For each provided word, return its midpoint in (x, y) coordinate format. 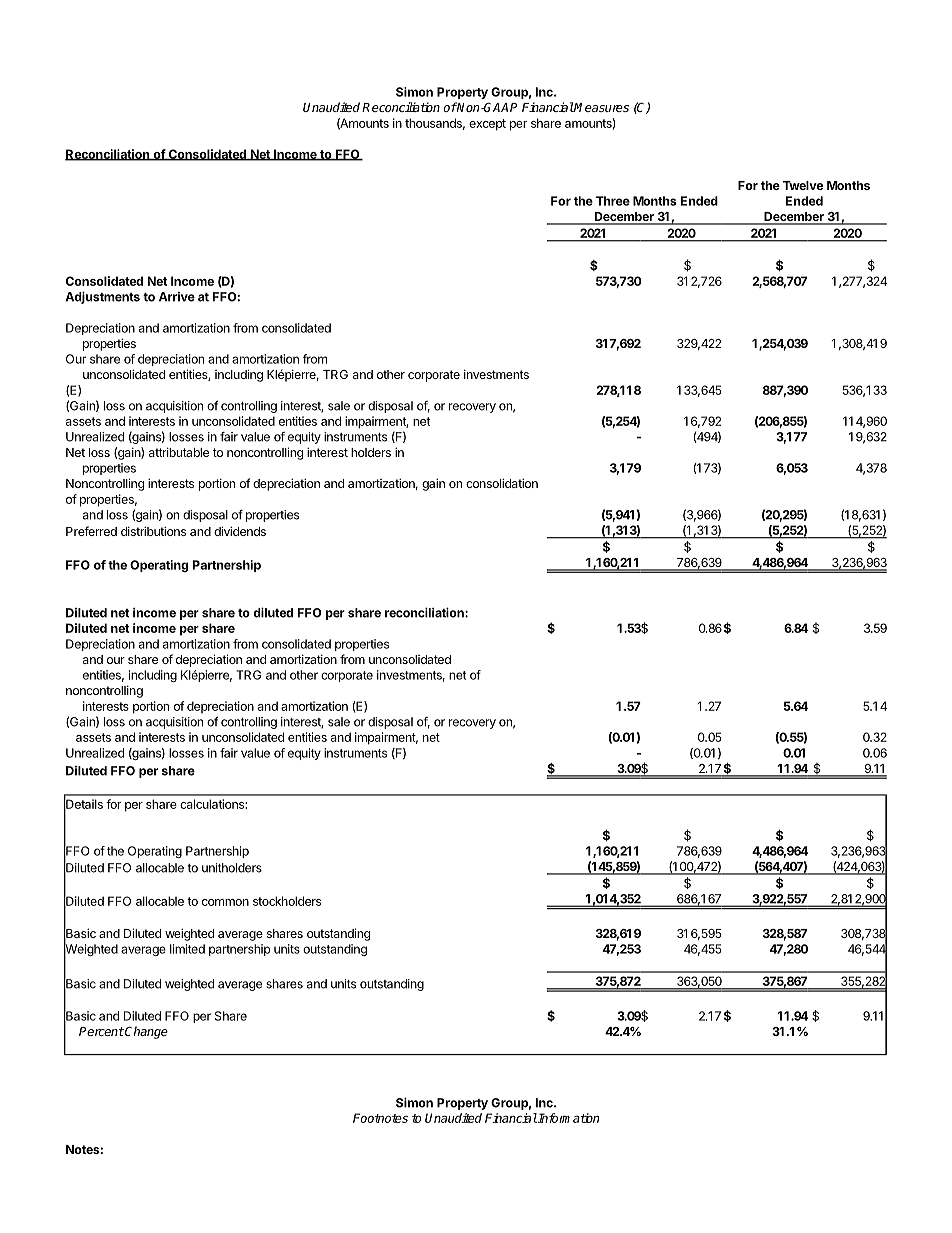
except (487, 125)
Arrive (177, 297)
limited (187, 949)
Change (145, 1032)
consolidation (502, 483)
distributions (153, 531)
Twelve (803, 185)
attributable (179, 452)
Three (613, 201)
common (225, 902)
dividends (240, 531)
